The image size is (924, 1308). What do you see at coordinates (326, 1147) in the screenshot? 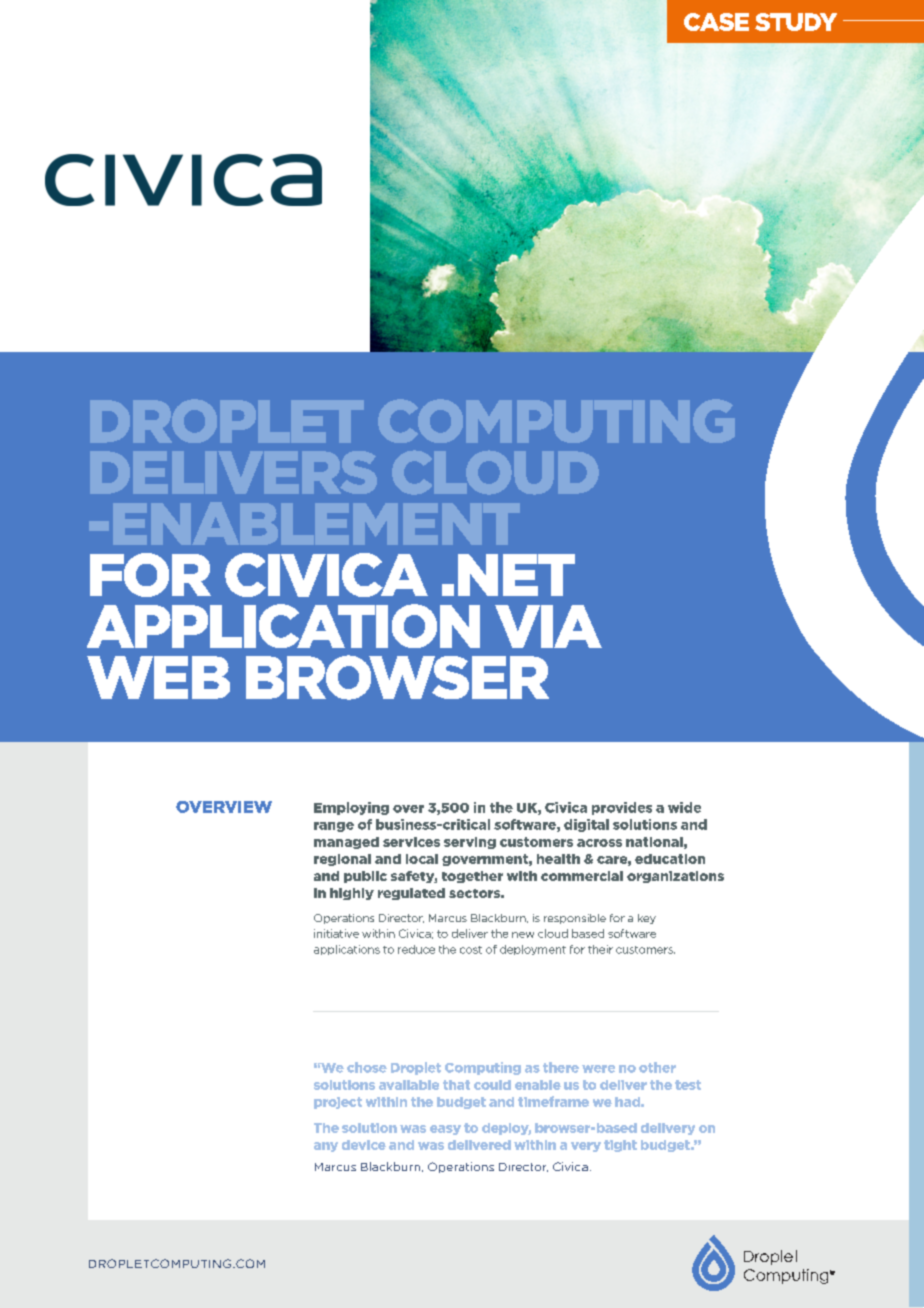
I see `any` at bounding box center [326, 1147].
